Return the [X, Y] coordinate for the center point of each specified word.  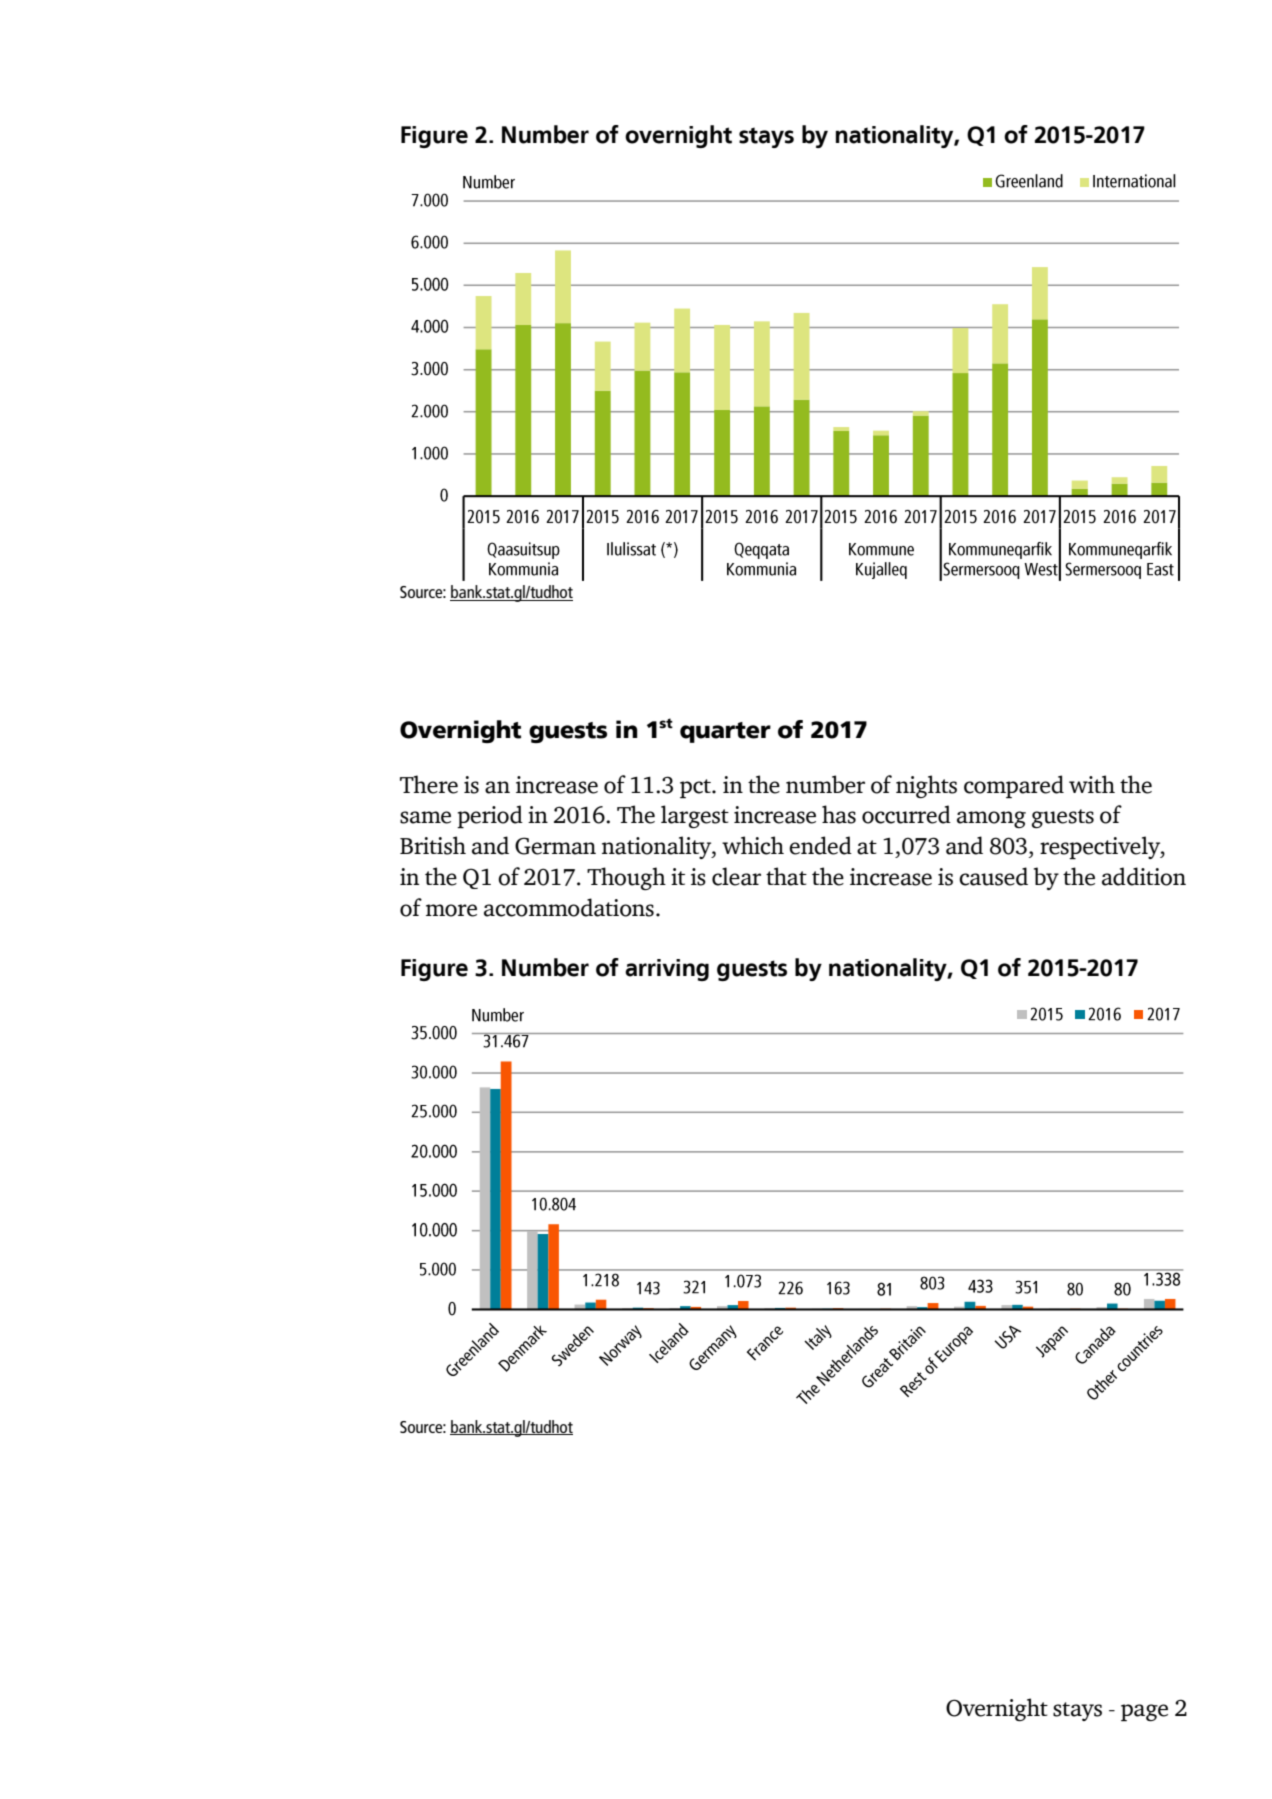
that [786, 876]
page [1144, 1712]
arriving [667, 970]
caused [993, 876]
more [451, 910]
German [555, 846]
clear [736, 876]
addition [1144, 876]
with [1092, 784]
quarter [725, 732]
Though [626, 878]
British [433, 845]
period [490, 816]
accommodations [569, 907]
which [753, 845]
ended [820, 845]
